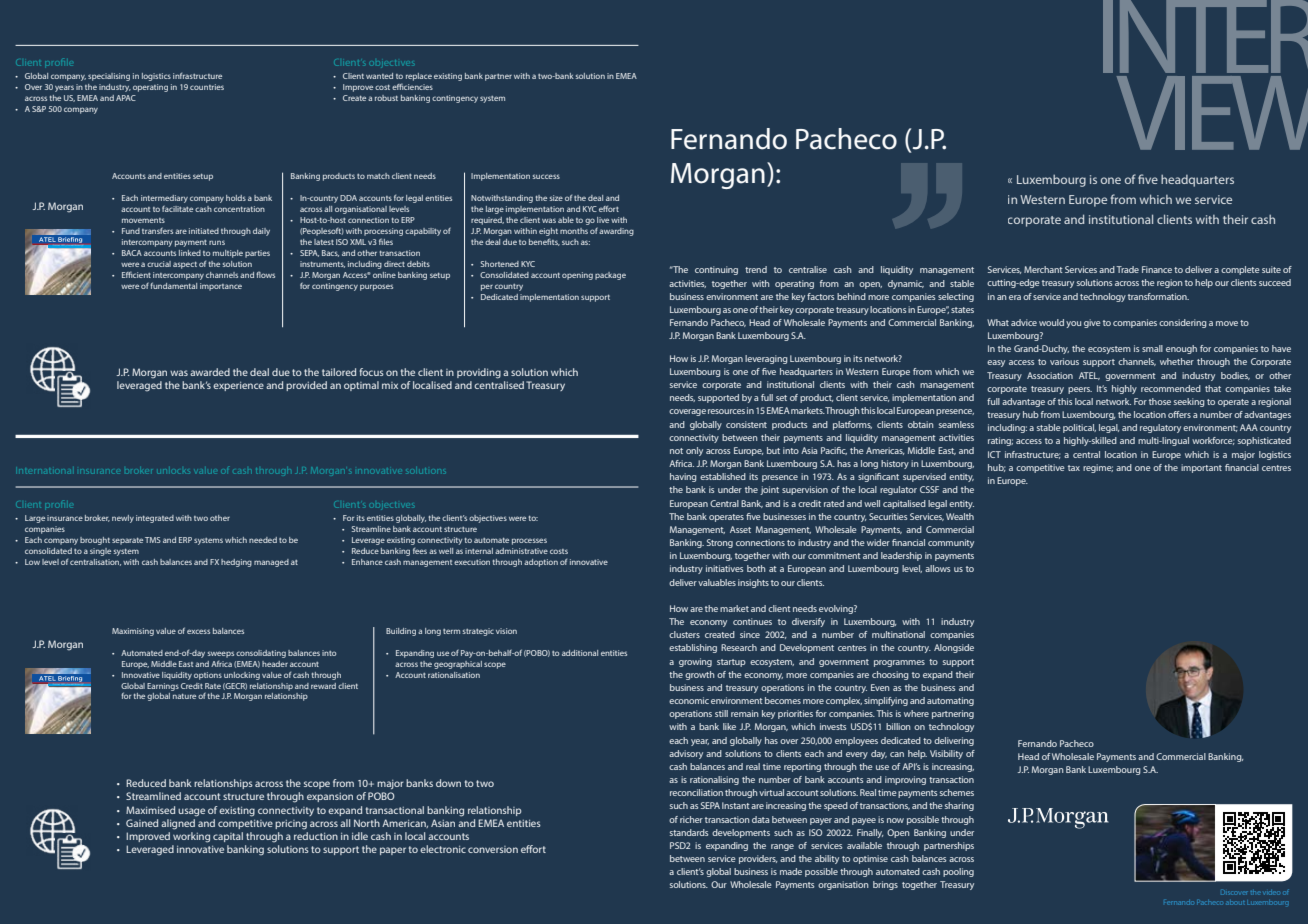 Image resolution: width=1308 pixels, height=924 pixels. Describe the element at coordinates (210, 372) in the document. I see `awarded` at that location.
